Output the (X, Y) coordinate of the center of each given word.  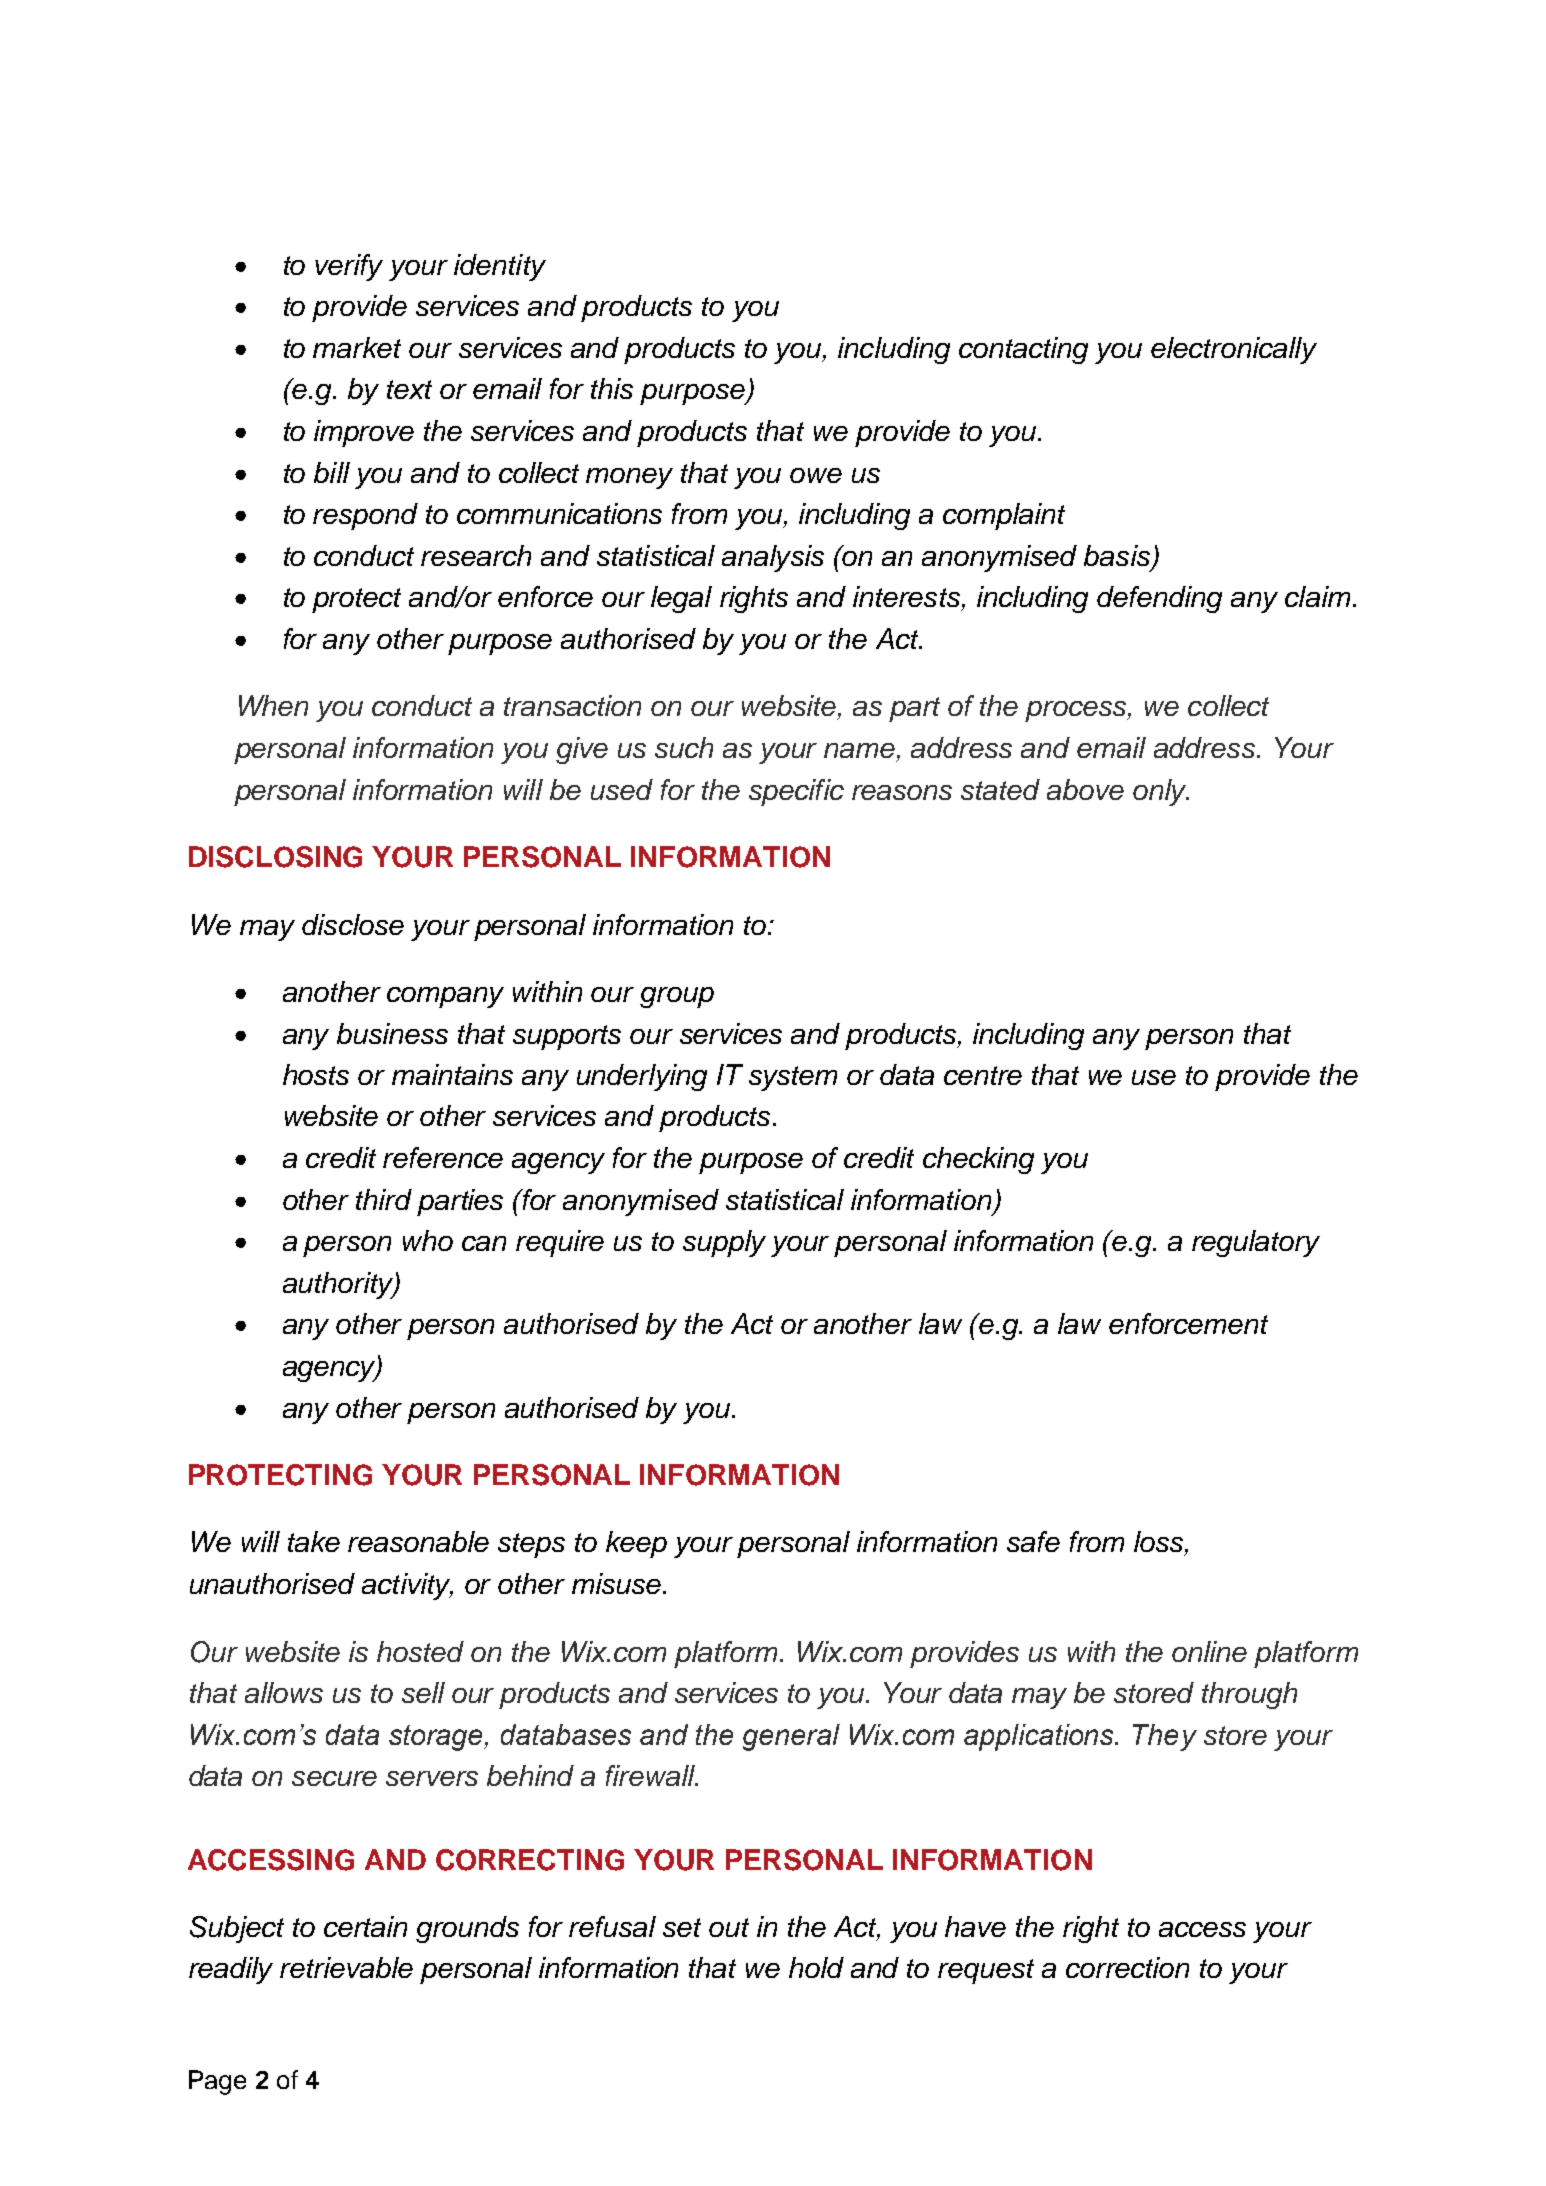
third (384, 1199)
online (1209, 1651)
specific (796, 792)
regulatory (1256, 1243)
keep (636, 1544)
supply (724, 1243)
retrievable (346, 1967)
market (357, 347)
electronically (1234, 350)
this (612, 388)
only (1161, 792)
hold (816, 1967)
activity (407, 1586)
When (273, 705)
